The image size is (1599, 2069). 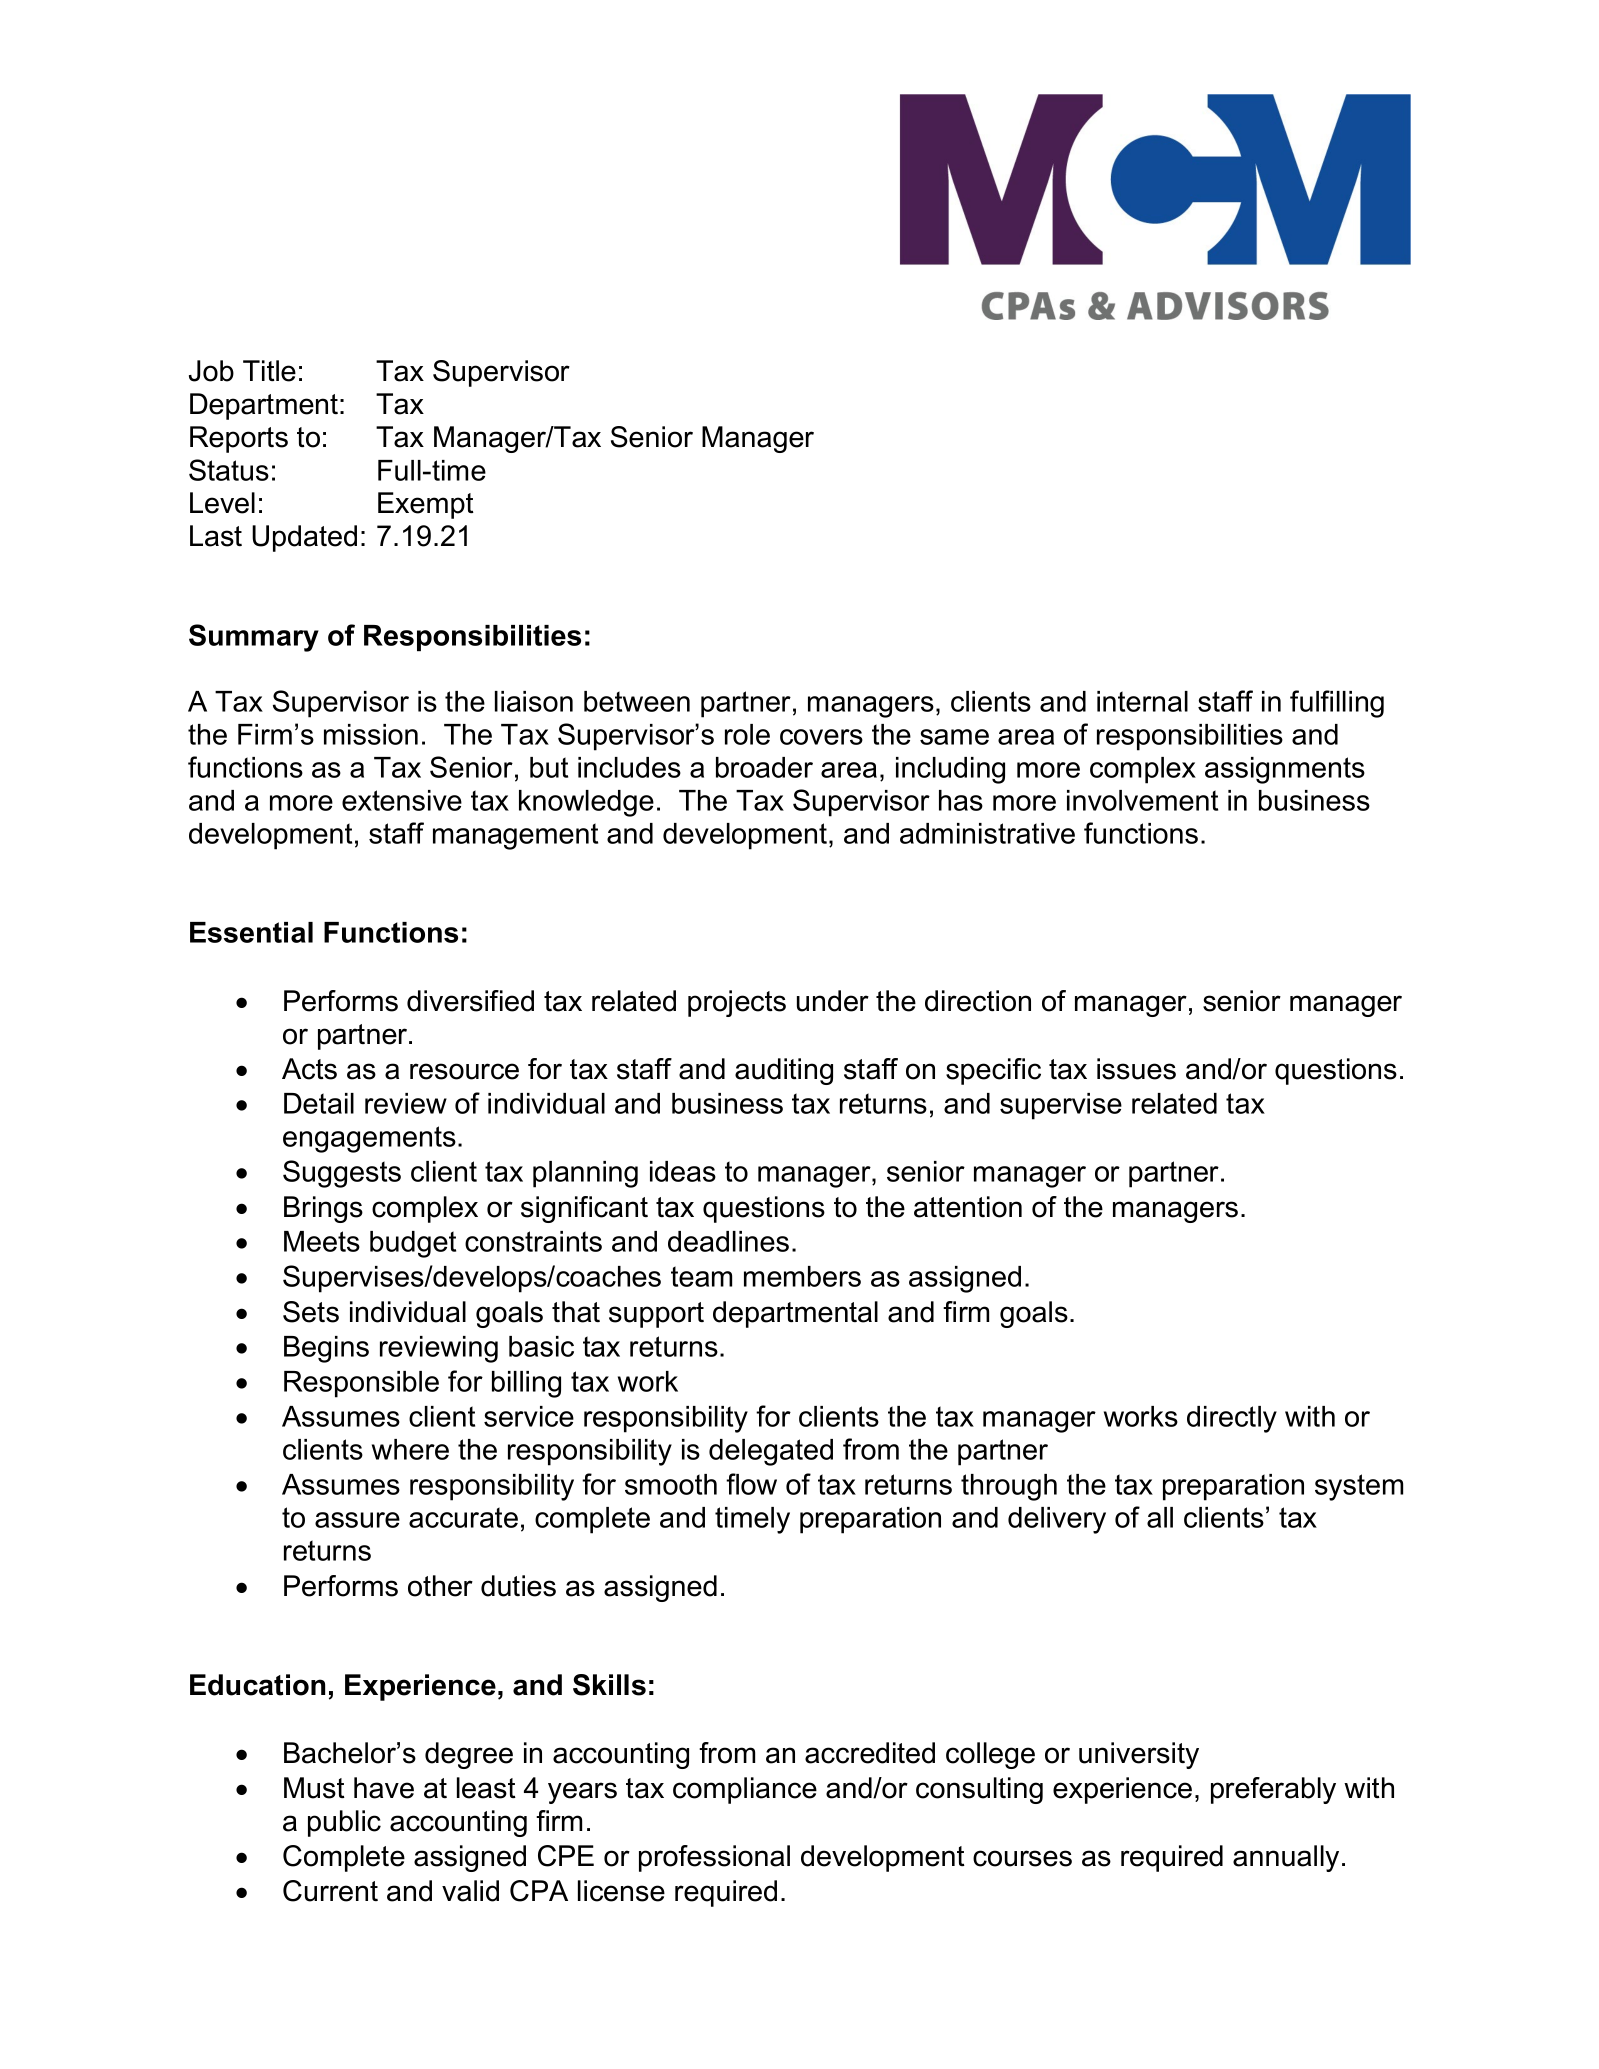 I want to click on broader, so click(x=764, y=767).
